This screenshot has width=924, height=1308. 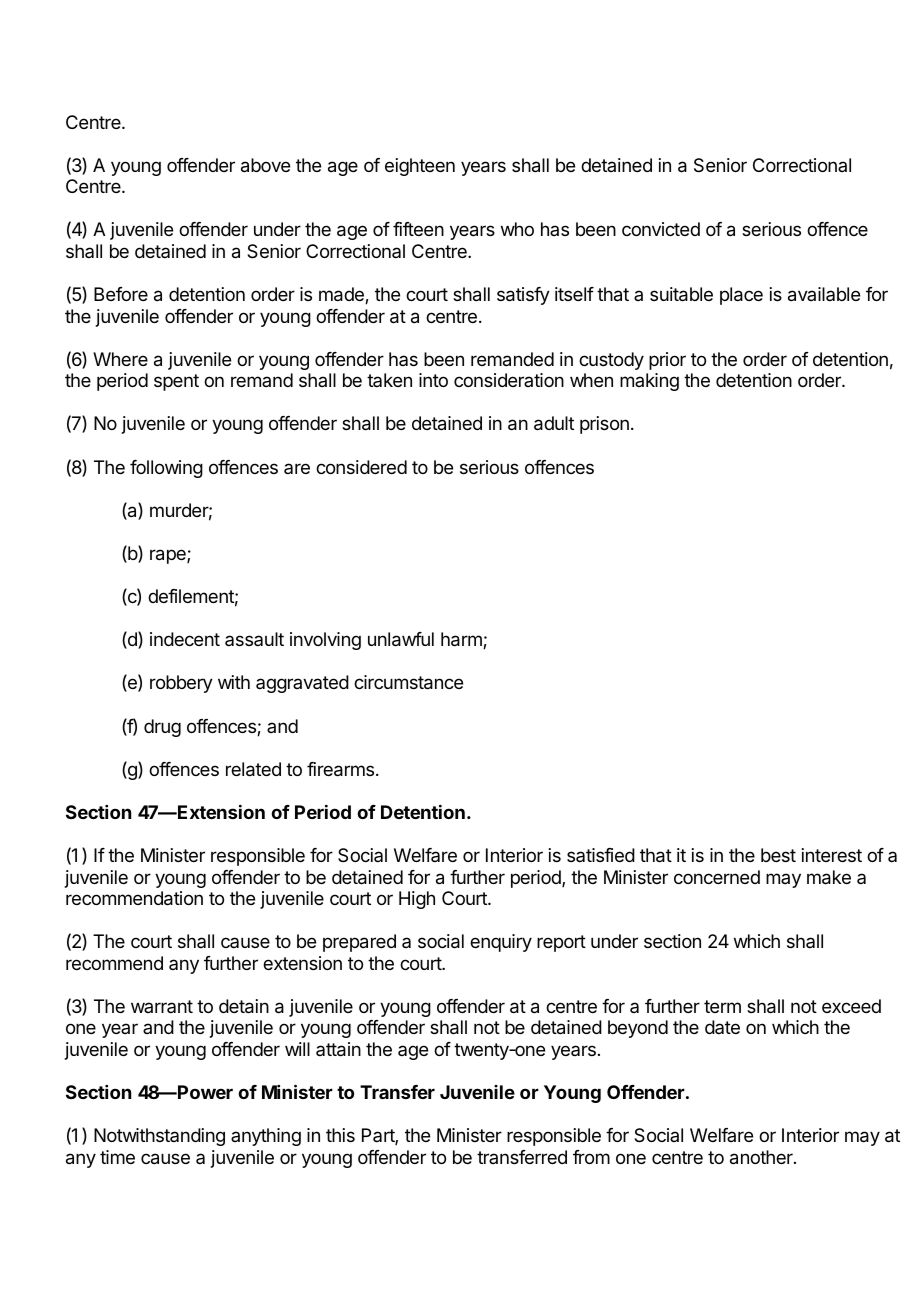 I want to click on harm, so click(x=462, y=640).
